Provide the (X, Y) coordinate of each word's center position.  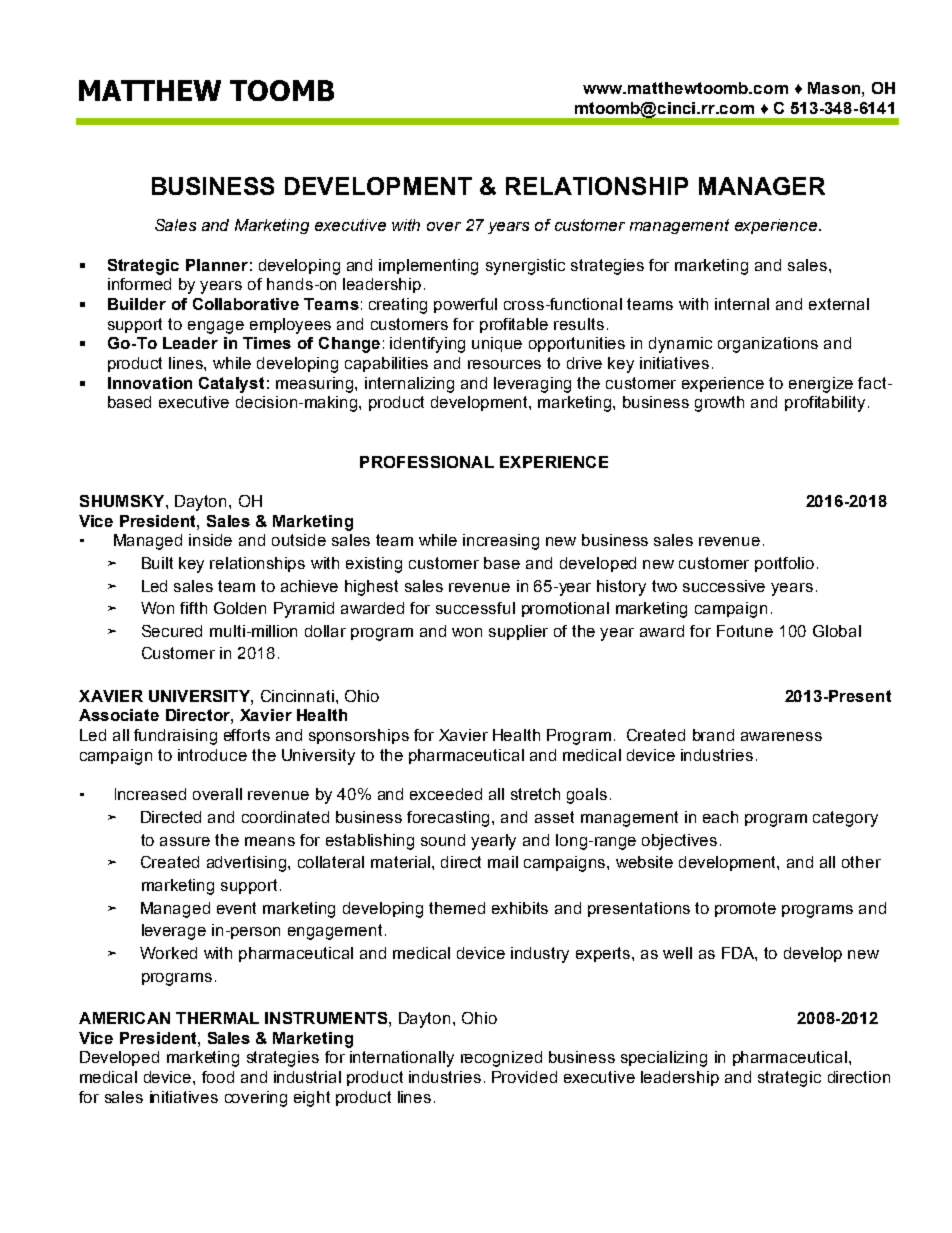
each (720, 817)
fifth (193, 608)
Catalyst (231, 385)
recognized (501, 1059)
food (218, 1077)
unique (497, 344)
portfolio (784, 564)
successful (475, 608)
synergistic (525, 267)
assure (185, 841)
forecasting (450, 819)
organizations (768, 345)
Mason (835, 88)
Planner (217, 265)
